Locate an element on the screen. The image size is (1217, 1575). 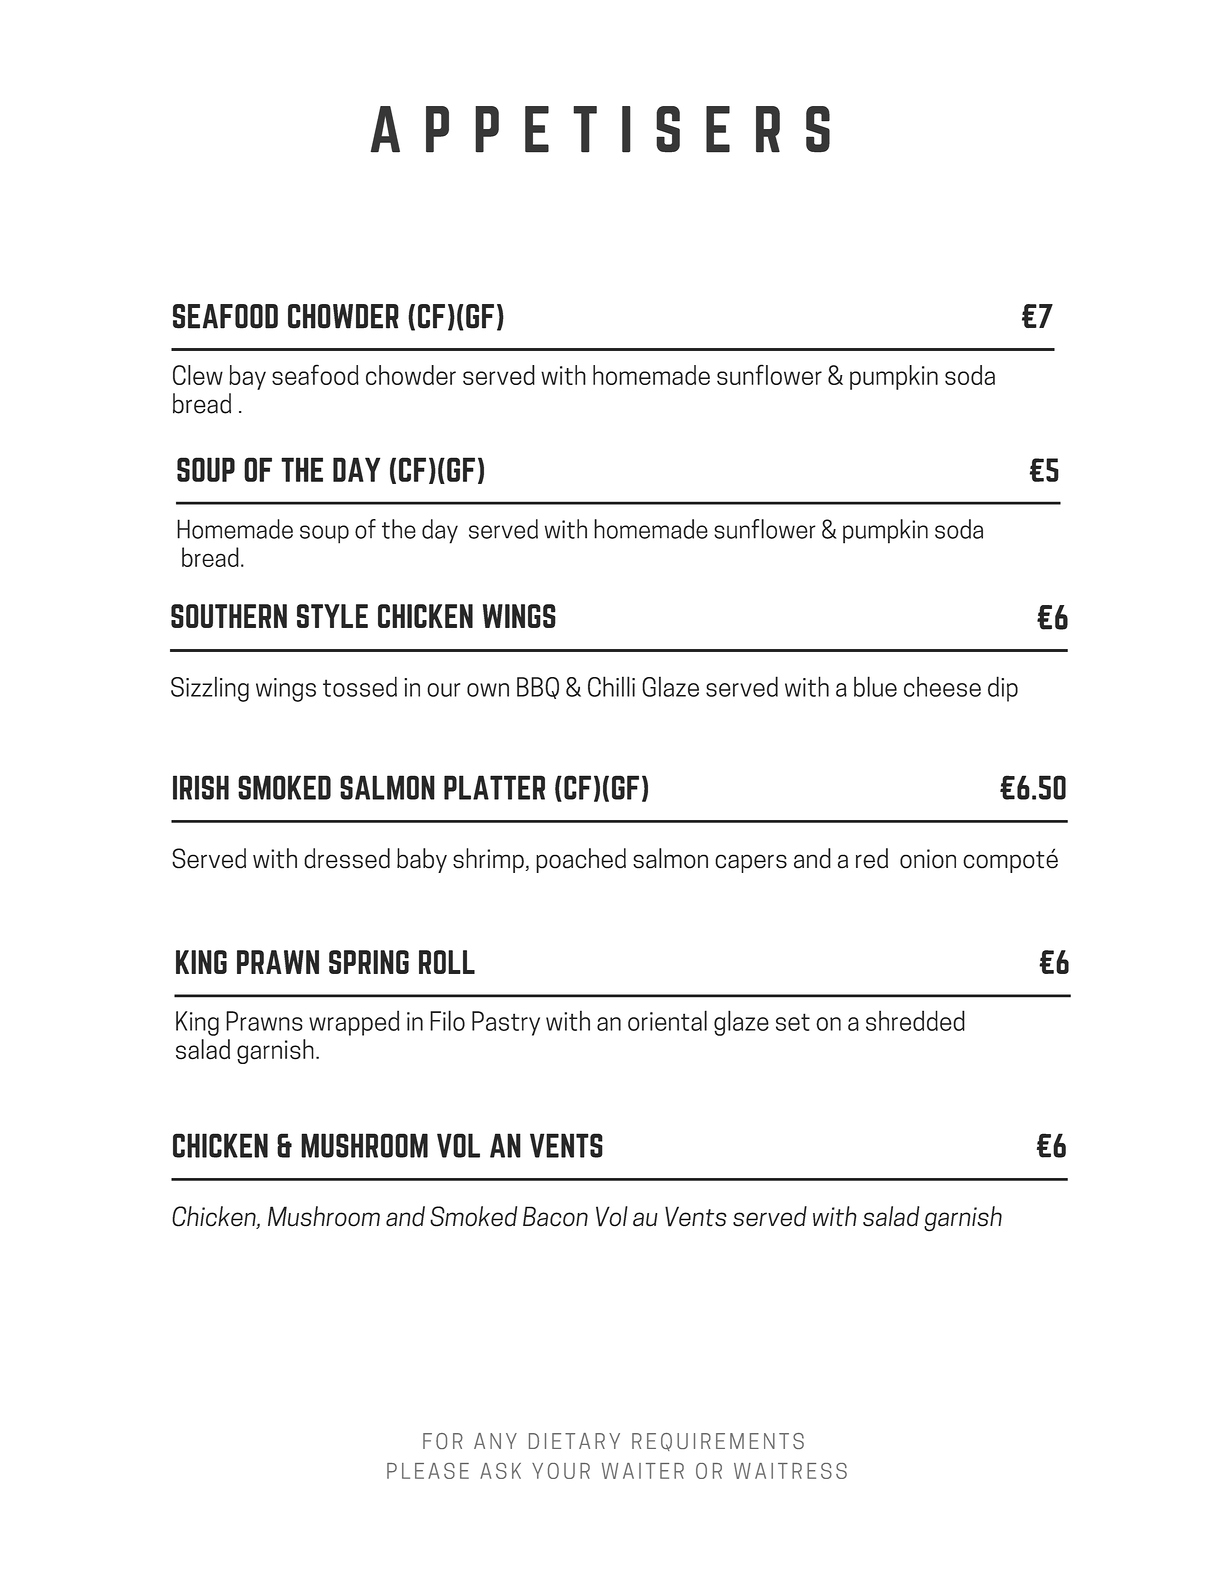
set is located at coordinates (793, 1022).
